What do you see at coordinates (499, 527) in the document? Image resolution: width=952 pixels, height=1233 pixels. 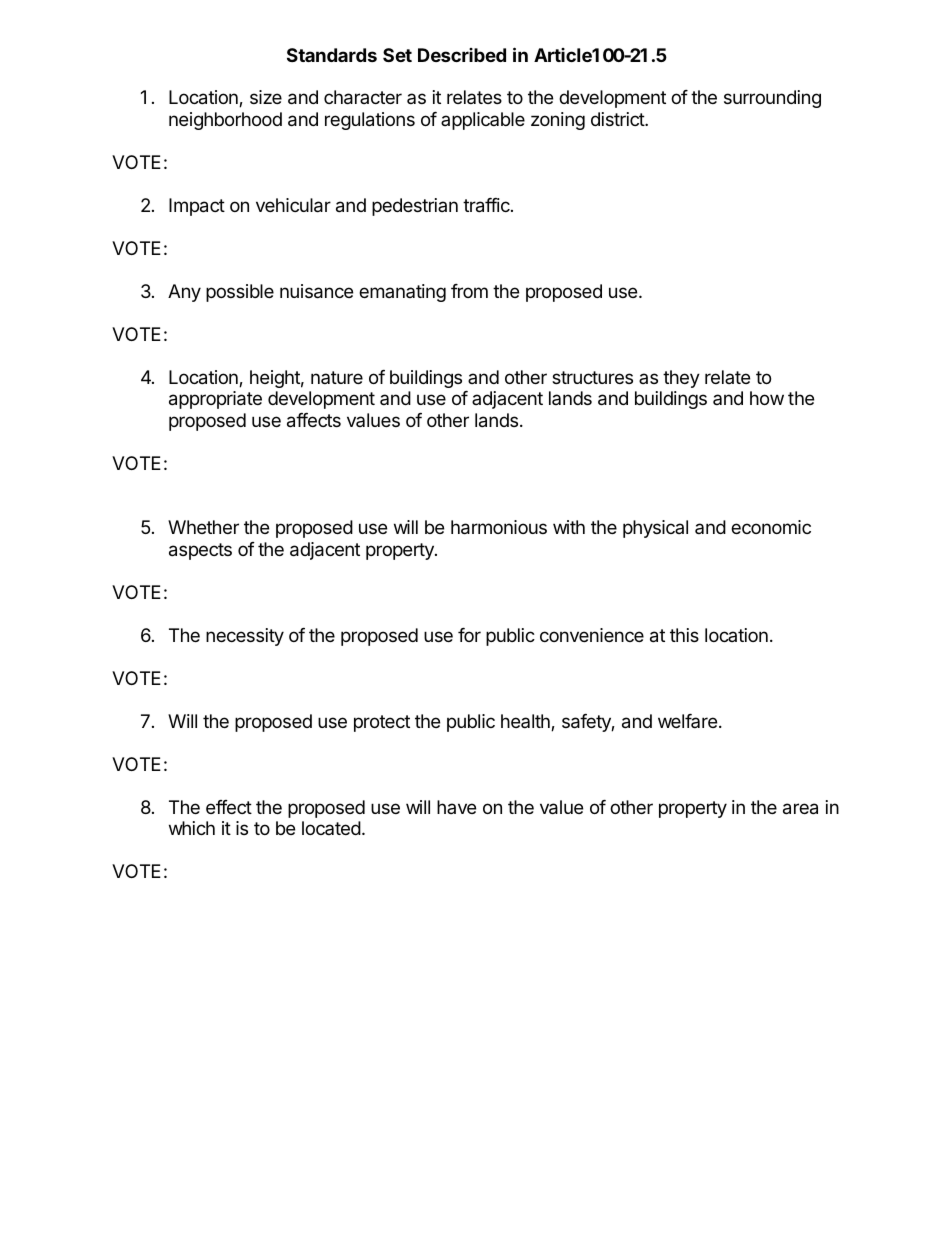 I see `harmonious` at bounding box center [499, 527].
